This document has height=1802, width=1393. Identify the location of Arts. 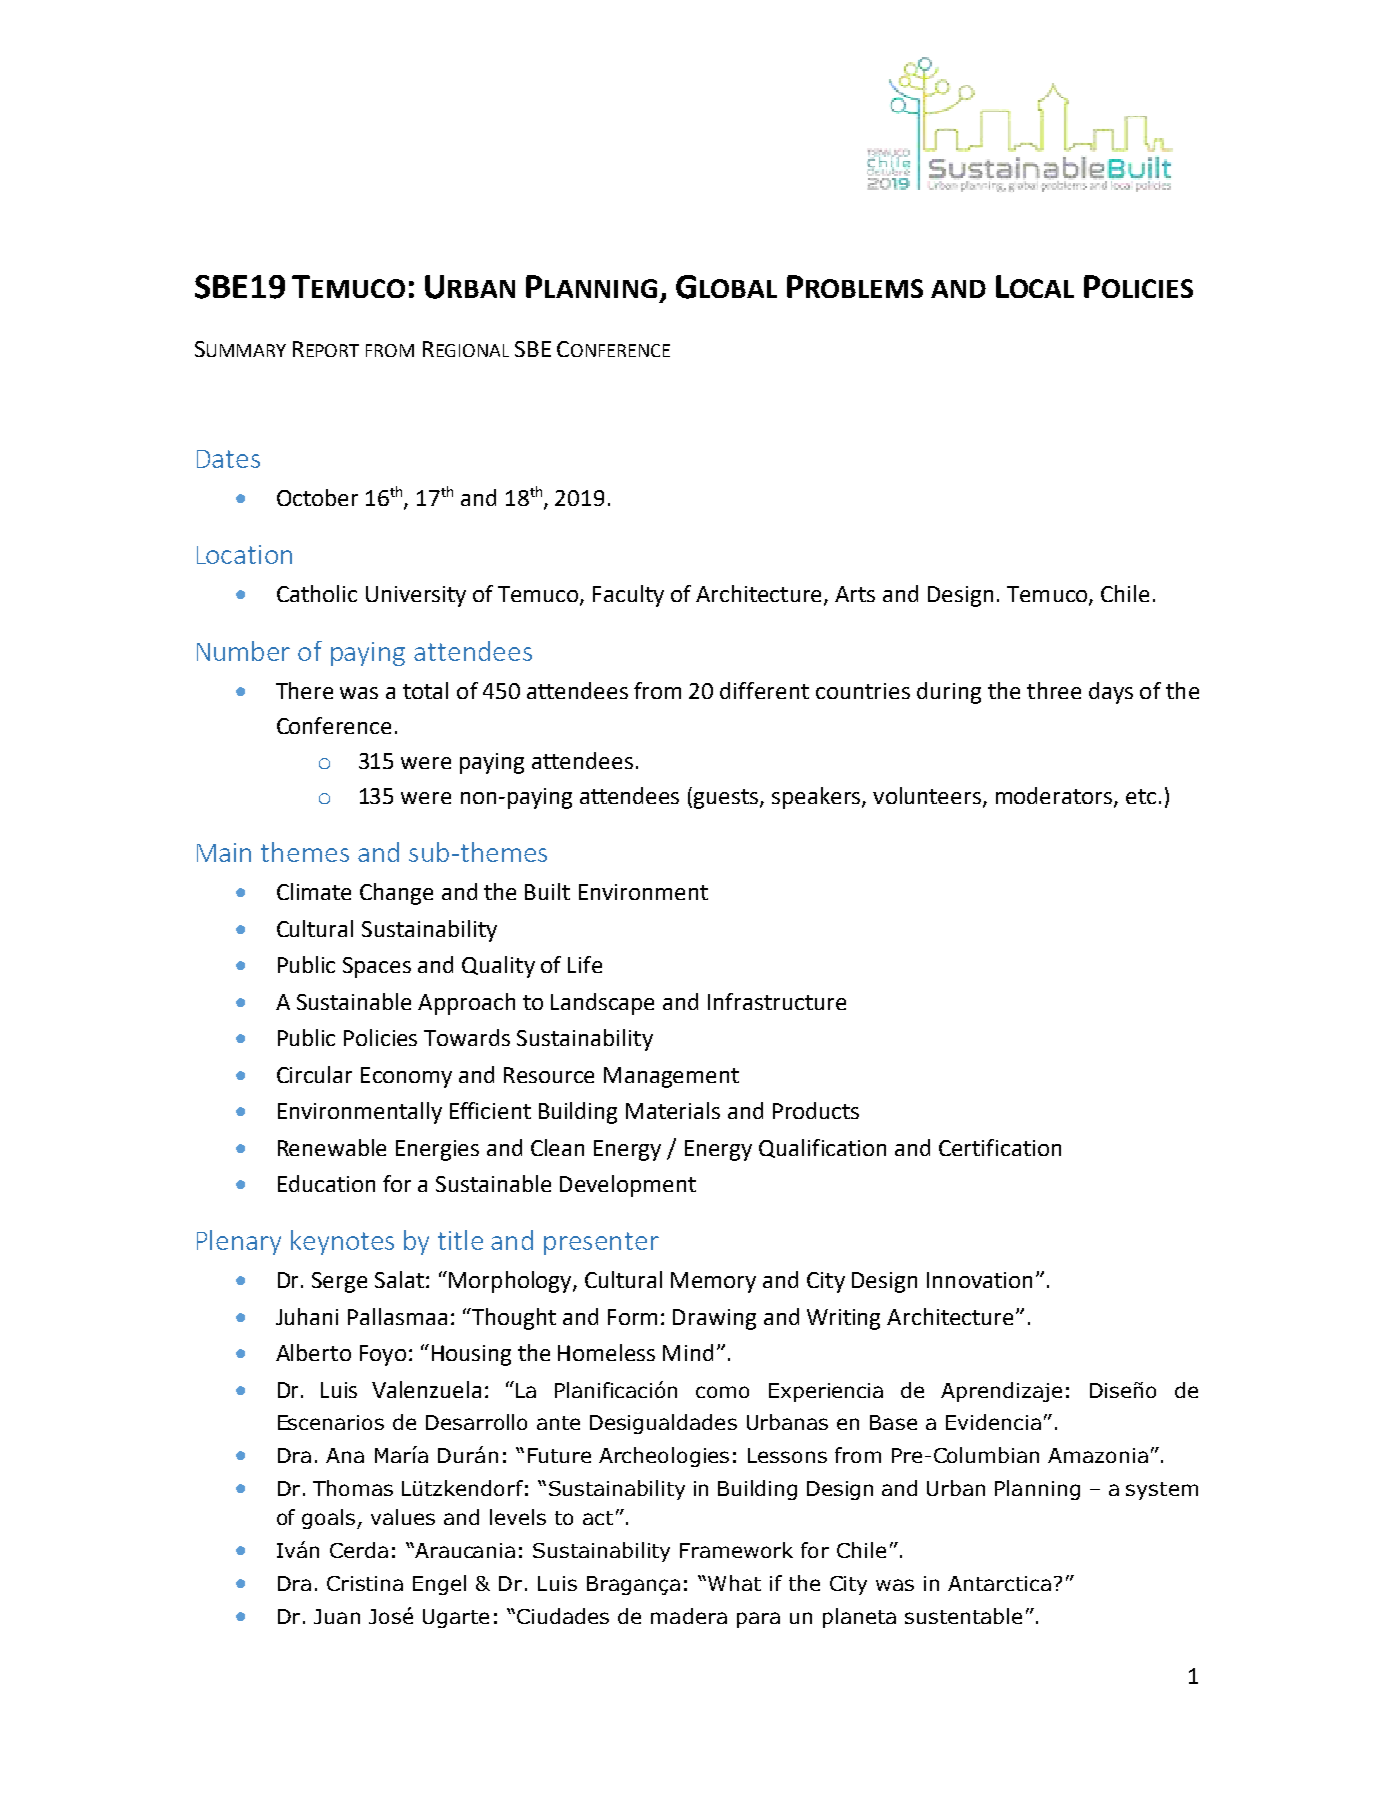
(855, 594).
